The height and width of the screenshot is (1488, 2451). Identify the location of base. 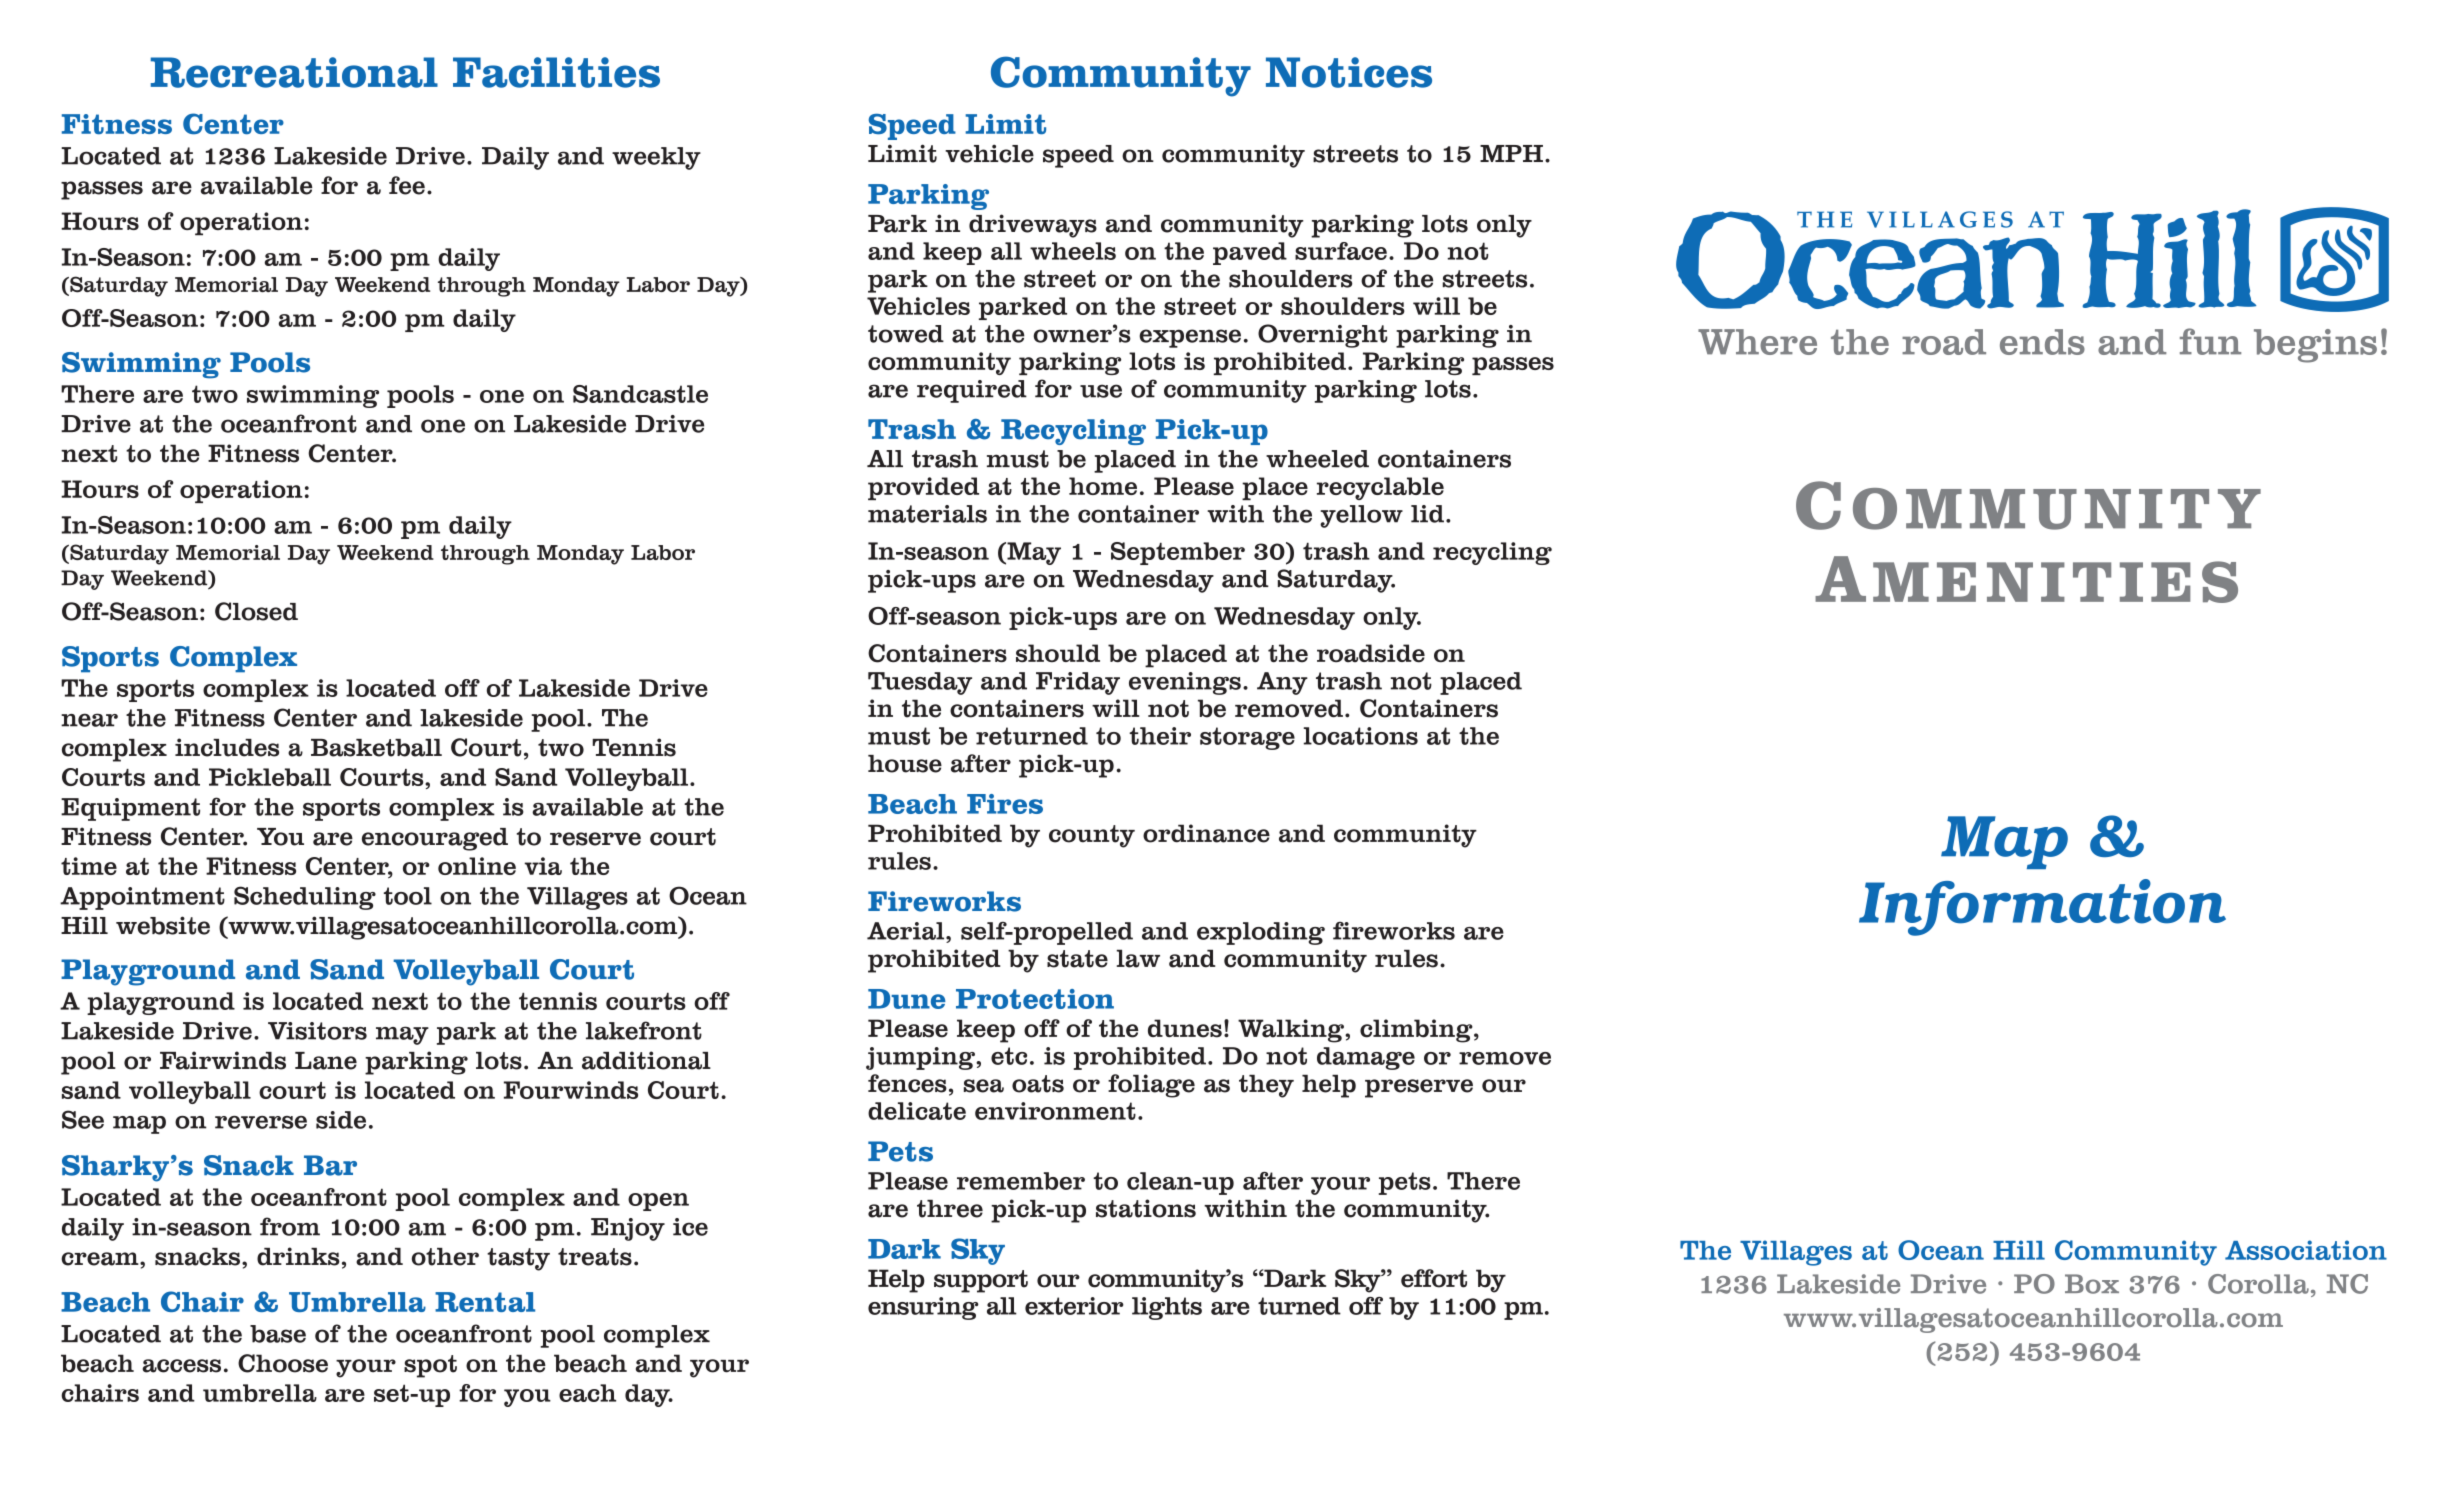
(278, 1334).
